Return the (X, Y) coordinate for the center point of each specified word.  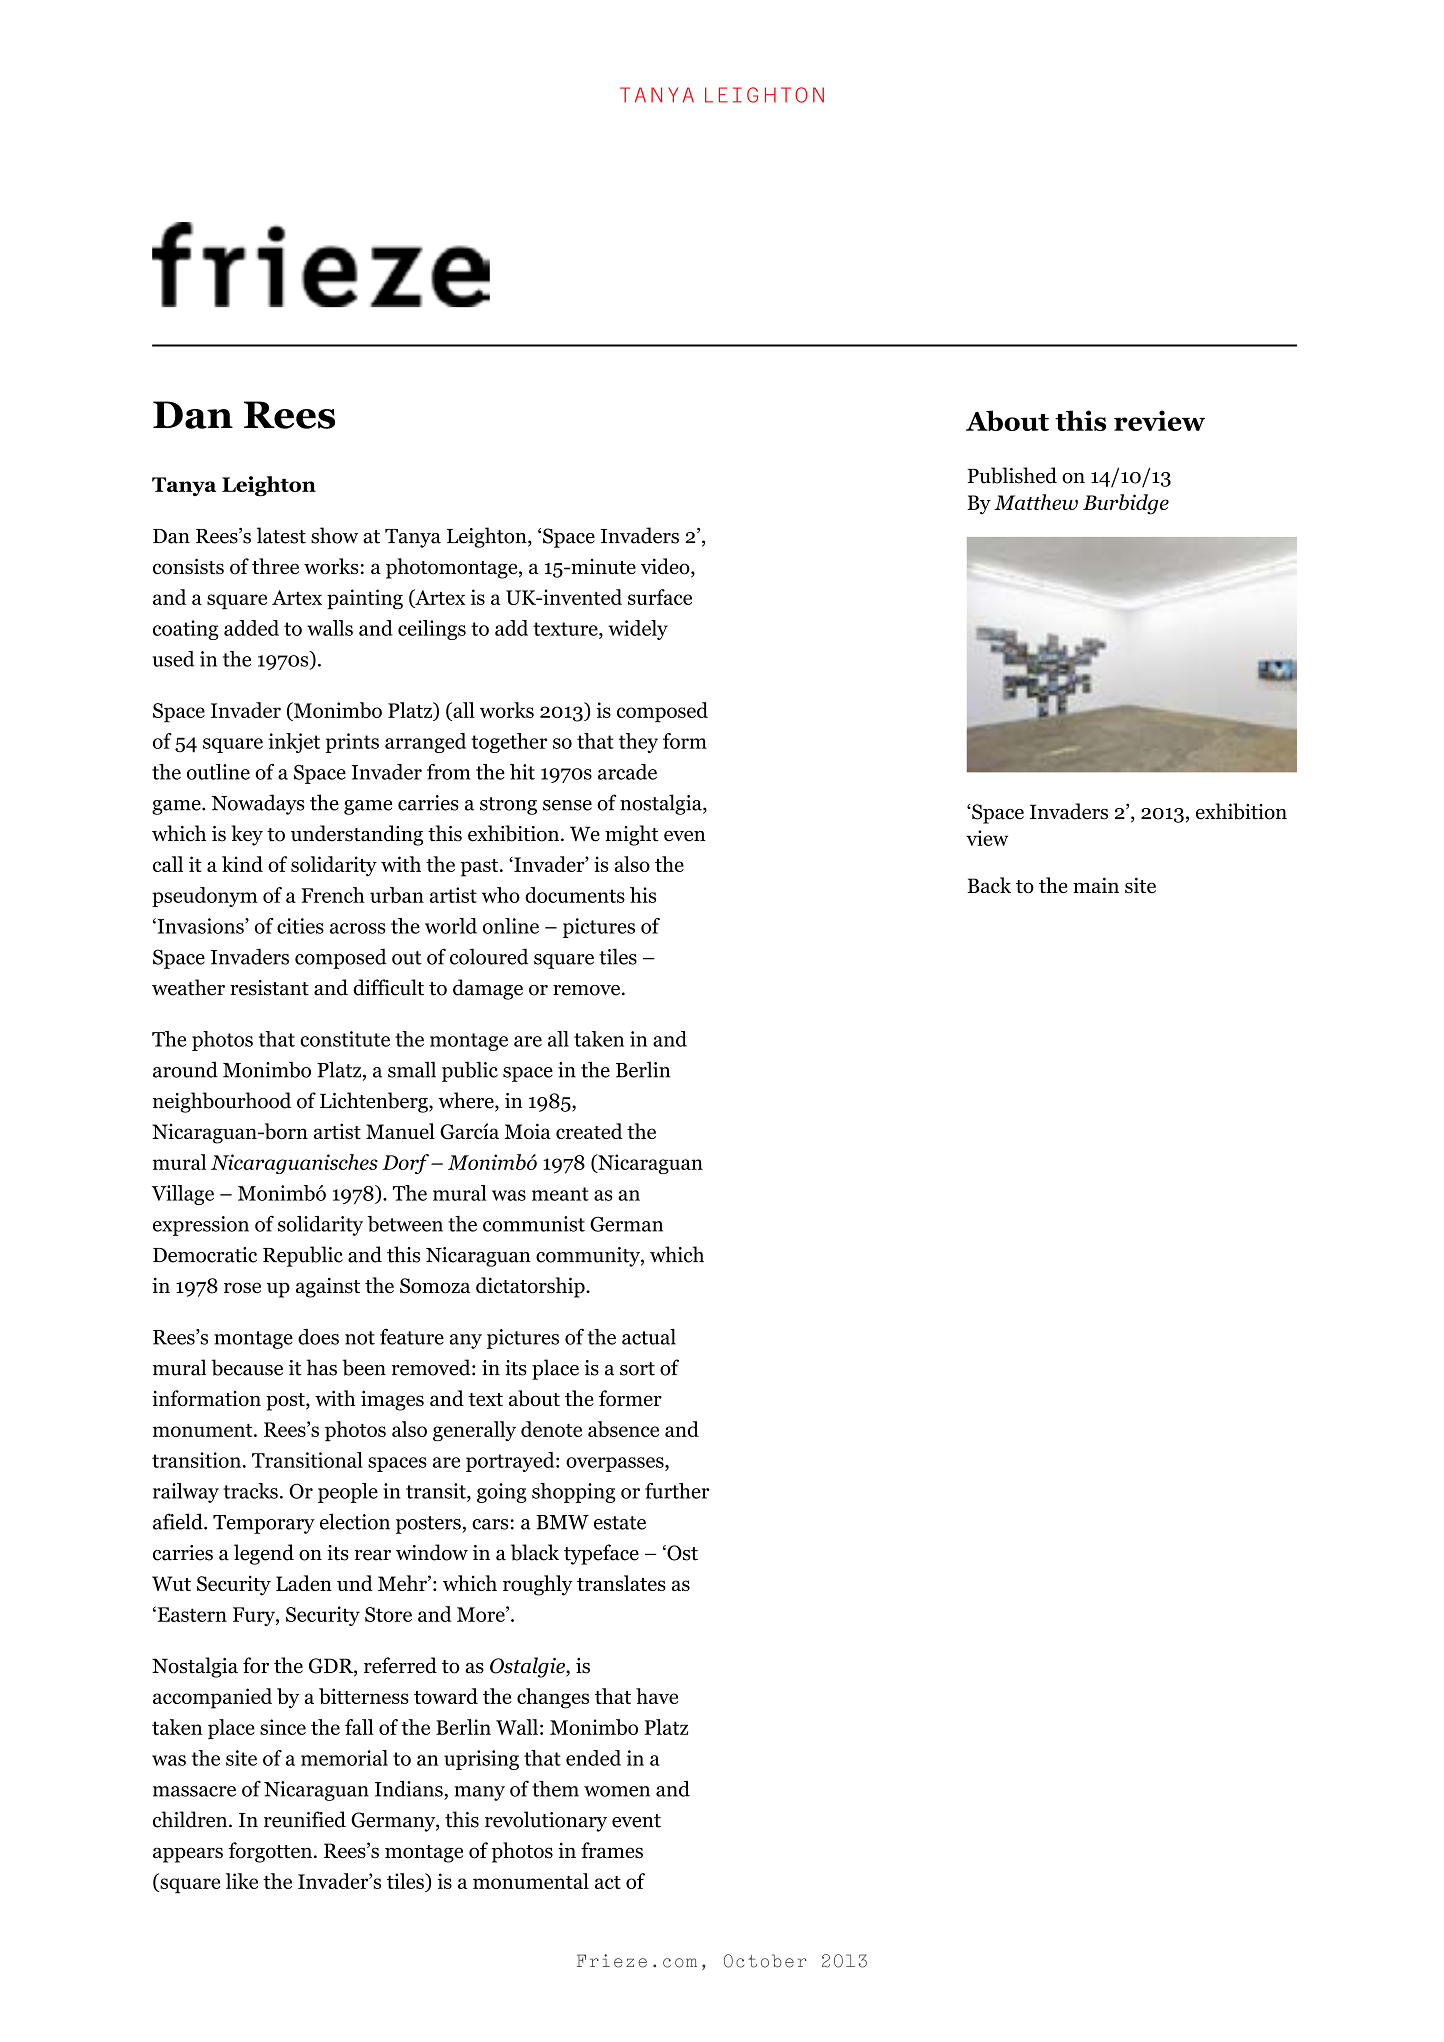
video (666, 567)
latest (281, 535)
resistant (269, 988)
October (765, 1961)
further (677, 1491)
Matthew (1036, 502)
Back (989, 885)
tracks (250, 1491)
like (242, 1881)
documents (575, 895)
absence (623, 1429)
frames (612, 1850)
